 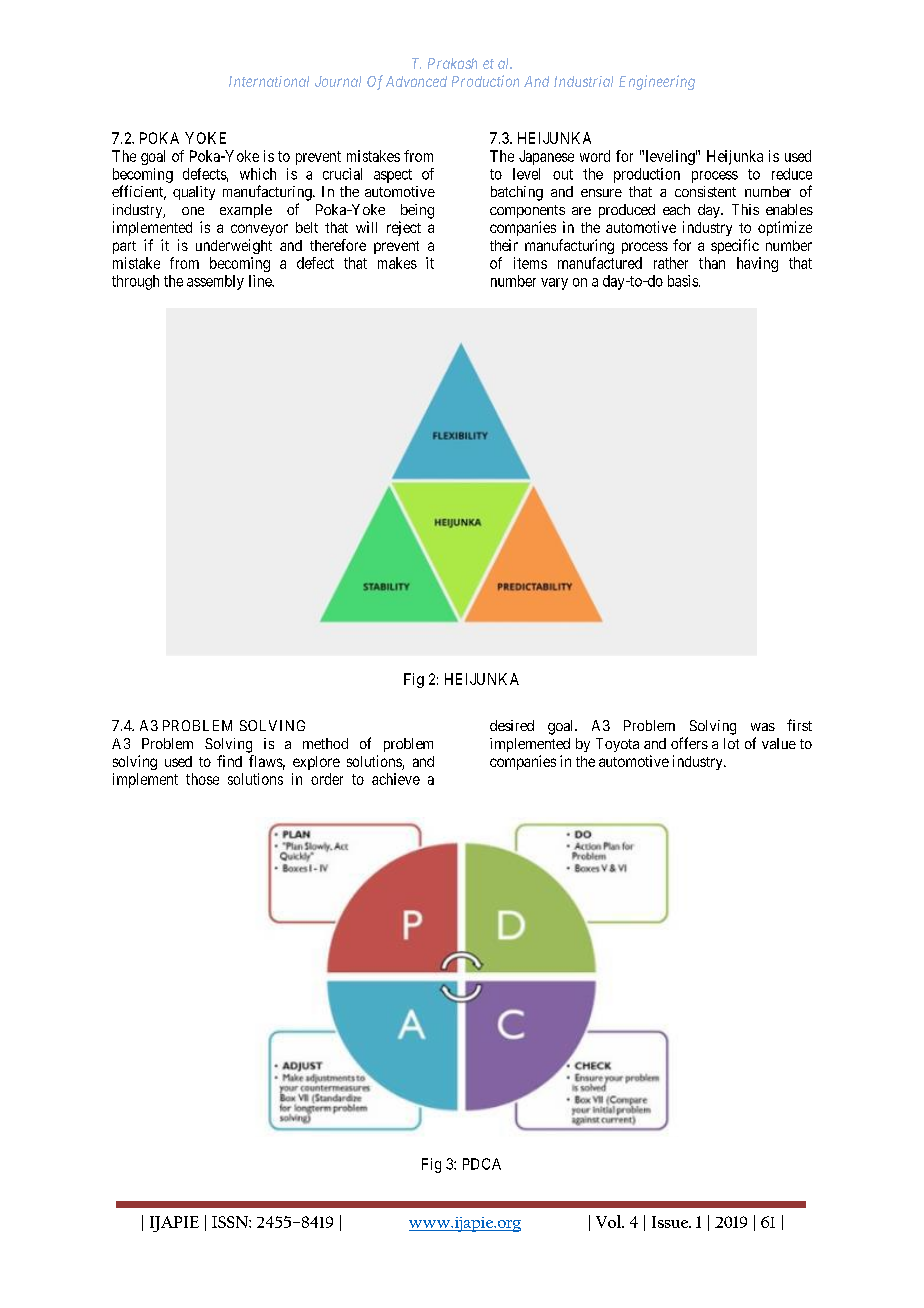 What do you see at coordinates (215, 282) in the screenshot?
I see `assembly` at bounding box center [215, 282].
